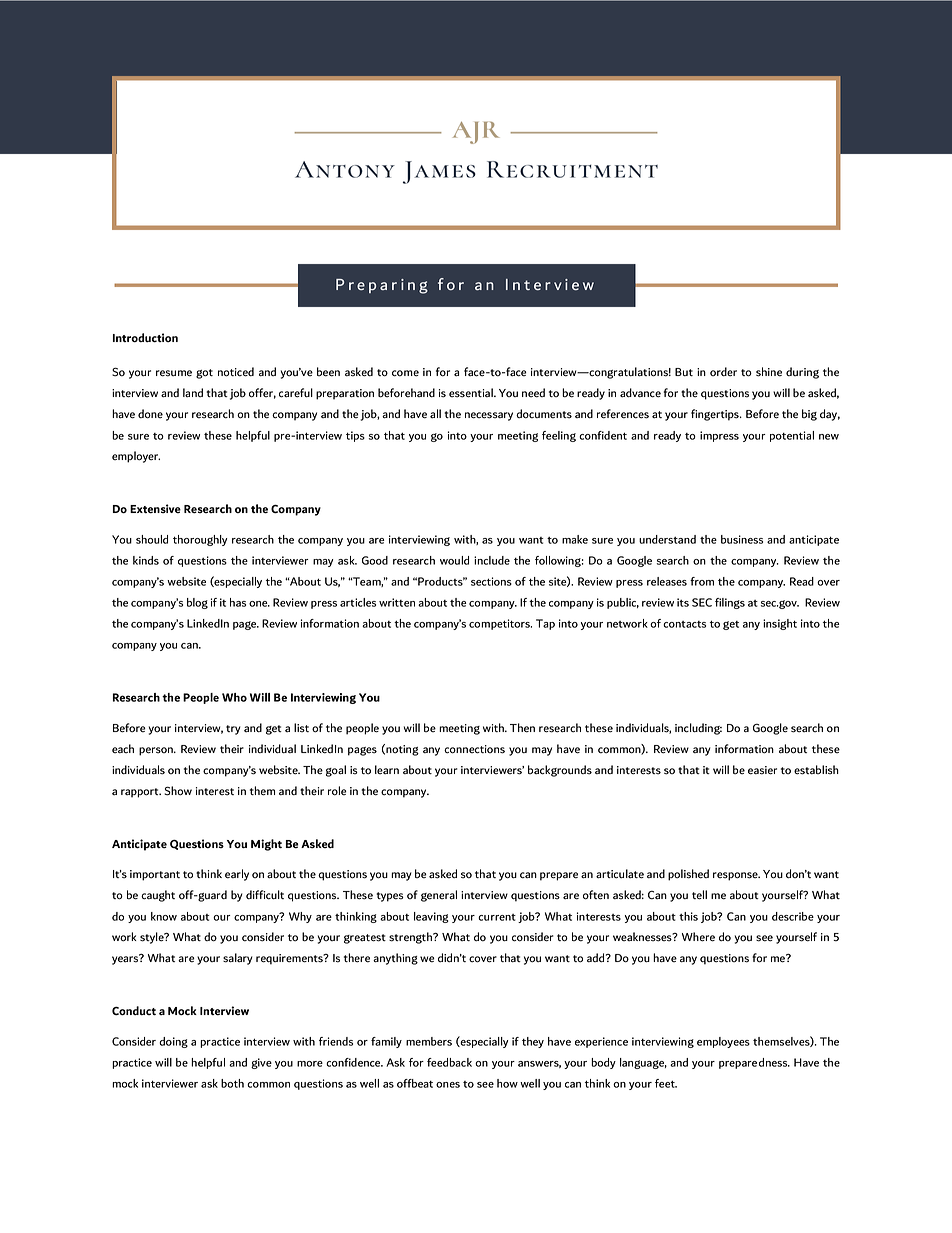 This screenshot has height=1233, width=952. I want to click on got, so click(204, 374).
